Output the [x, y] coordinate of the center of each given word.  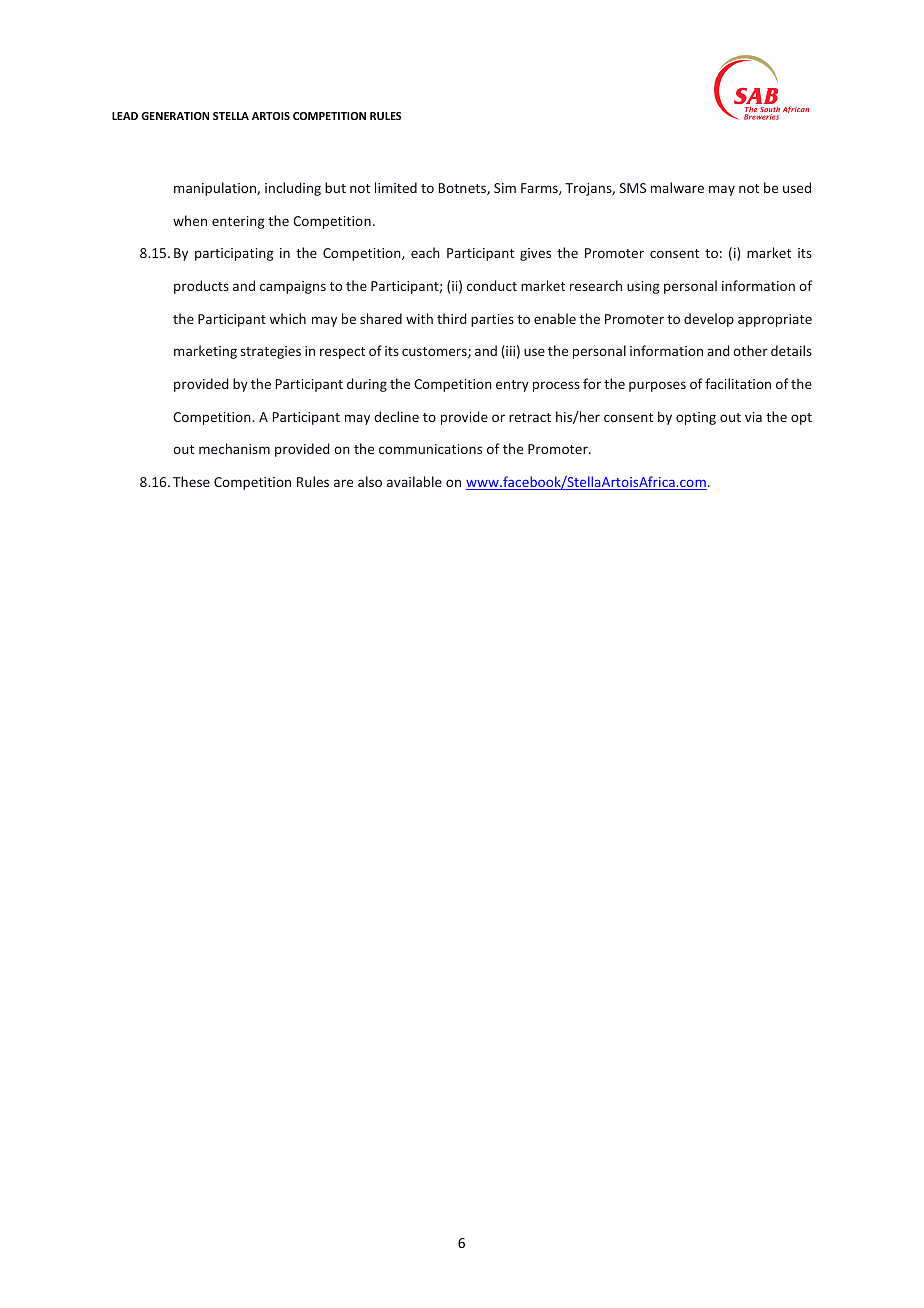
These [191, 481]
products [201, 287]
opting [696, 418]
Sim [505, 188]
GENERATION [175, 116]
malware [677, 187]
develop [709, 320]
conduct [492, 285]
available [414, 481]
